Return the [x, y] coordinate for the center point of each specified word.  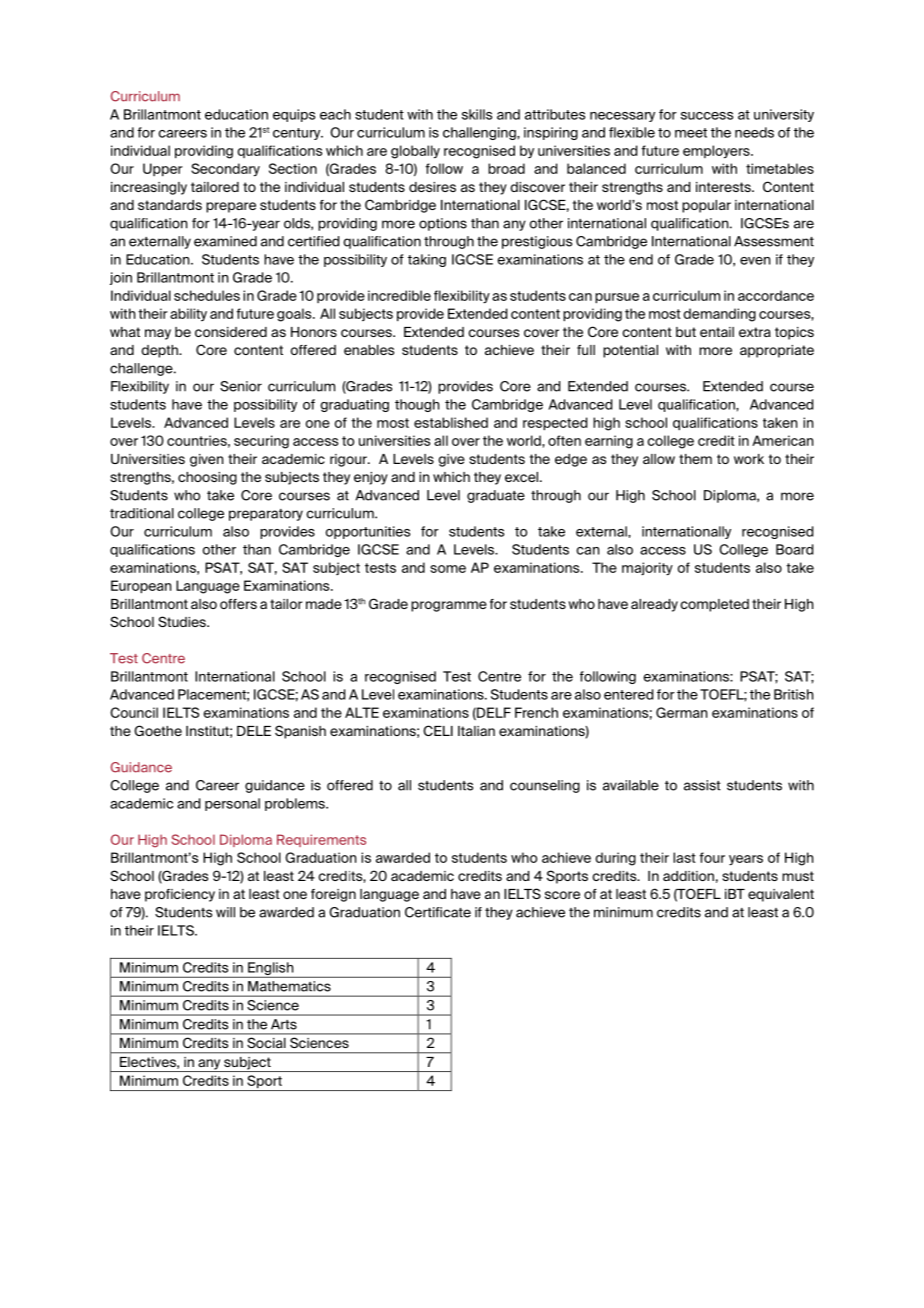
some [448, 569]
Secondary [225, 169]
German [681, 712]
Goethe [158, 730]
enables [369, 350]
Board [794, 549]
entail [717, 332]
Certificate [438, 912]
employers [717, 151]
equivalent [781, 895]
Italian [476, 731]
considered [231, 332]
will [225, 912]
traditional [142, 513]
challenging [480, 133]
